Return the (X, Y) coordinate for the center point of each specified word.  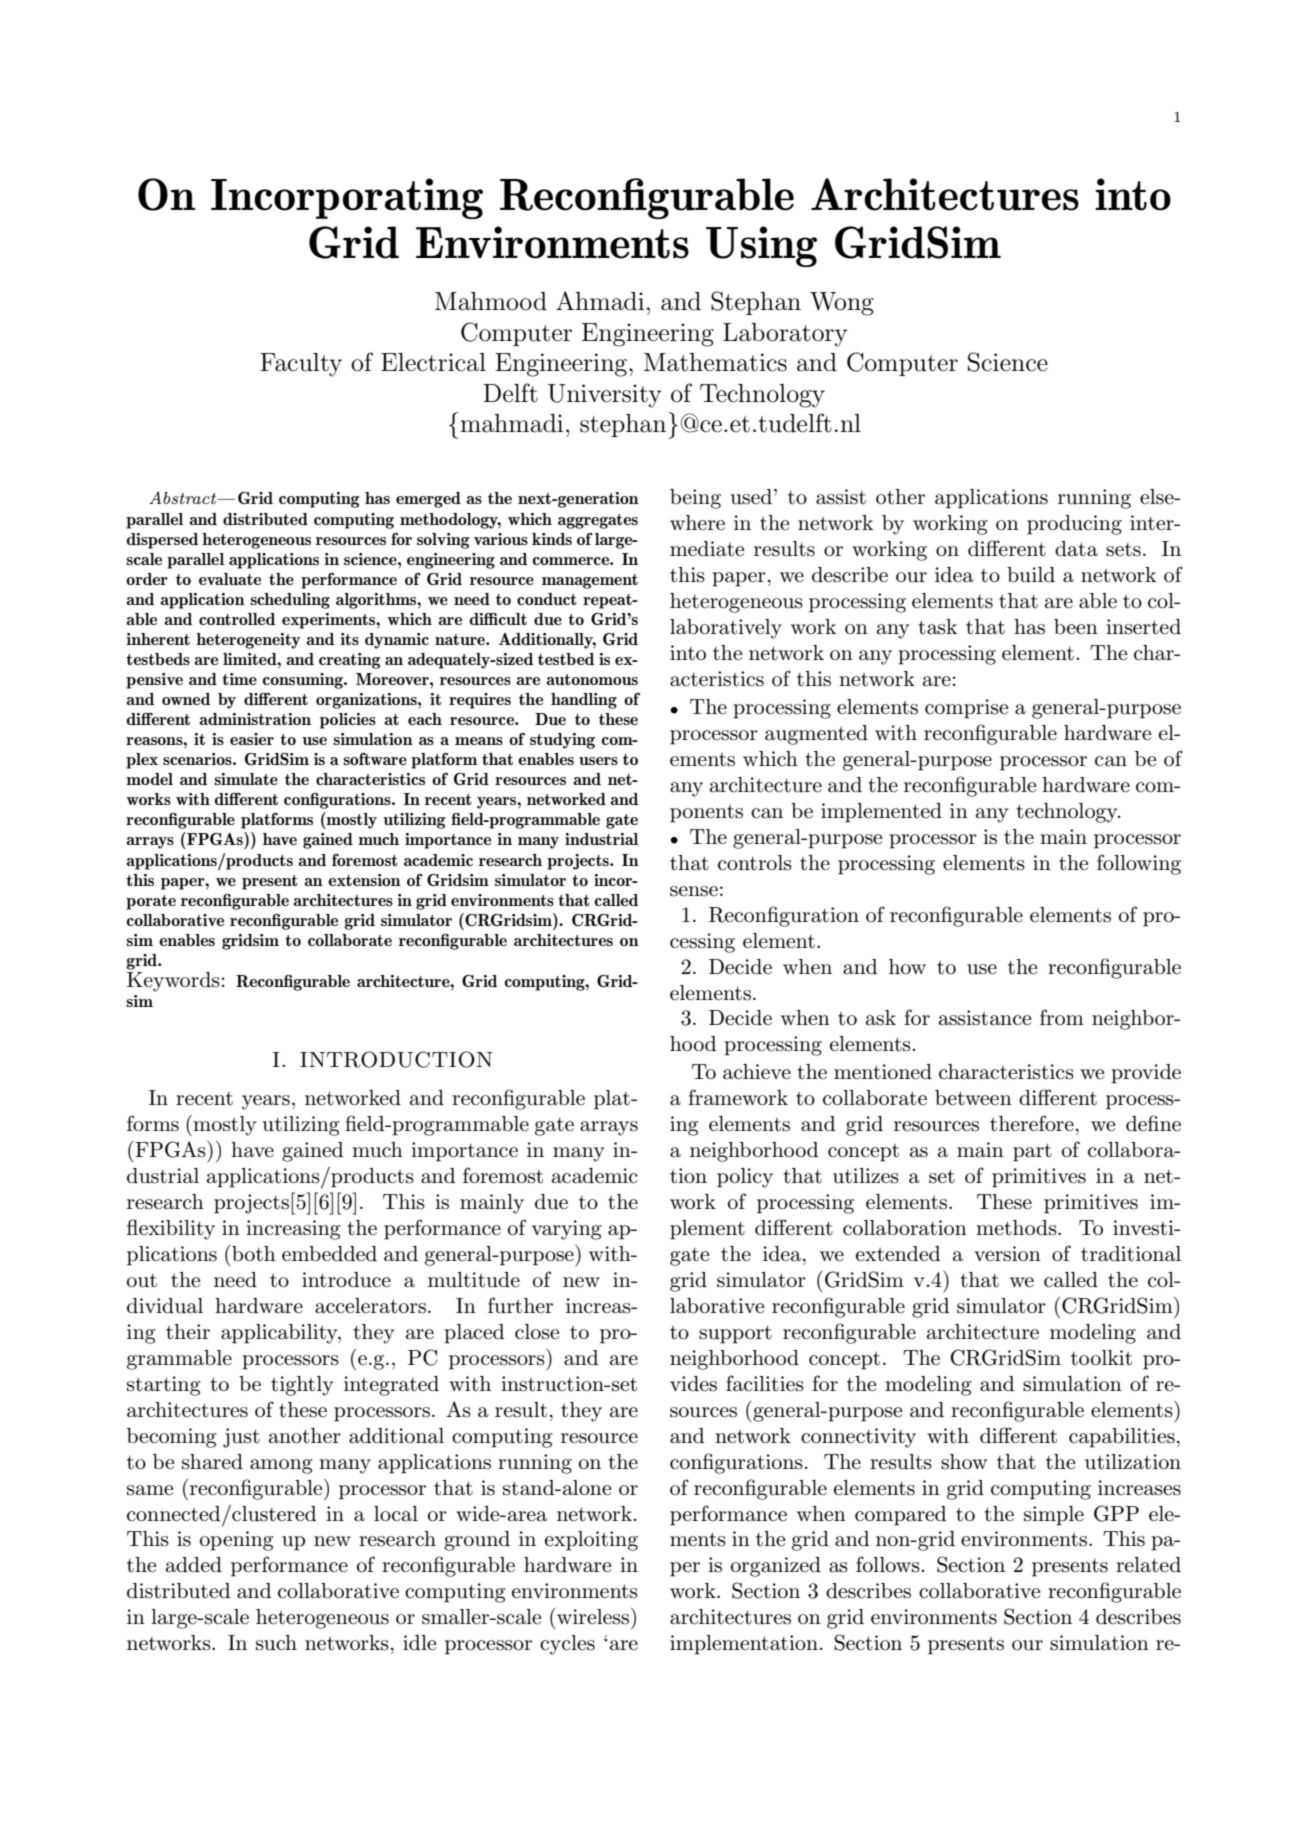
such (276, 1643)
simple (1054, 1516)
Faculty (301, 365)
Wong (842, 304)
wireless (592, 1616)
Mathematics (715, 362)
